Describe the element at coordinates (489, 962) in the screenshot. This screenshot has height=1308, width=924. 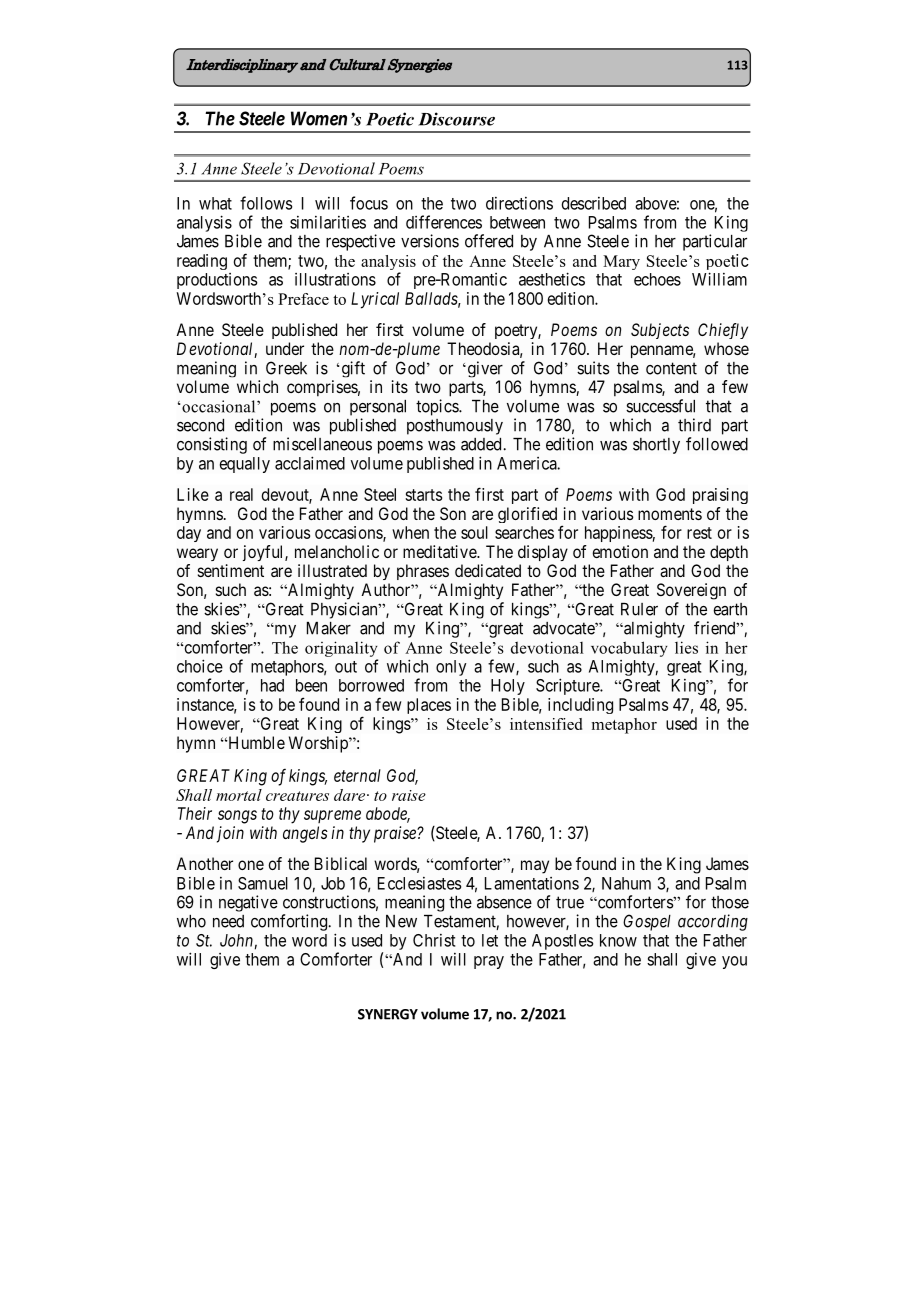
I see `pray` at that location.
